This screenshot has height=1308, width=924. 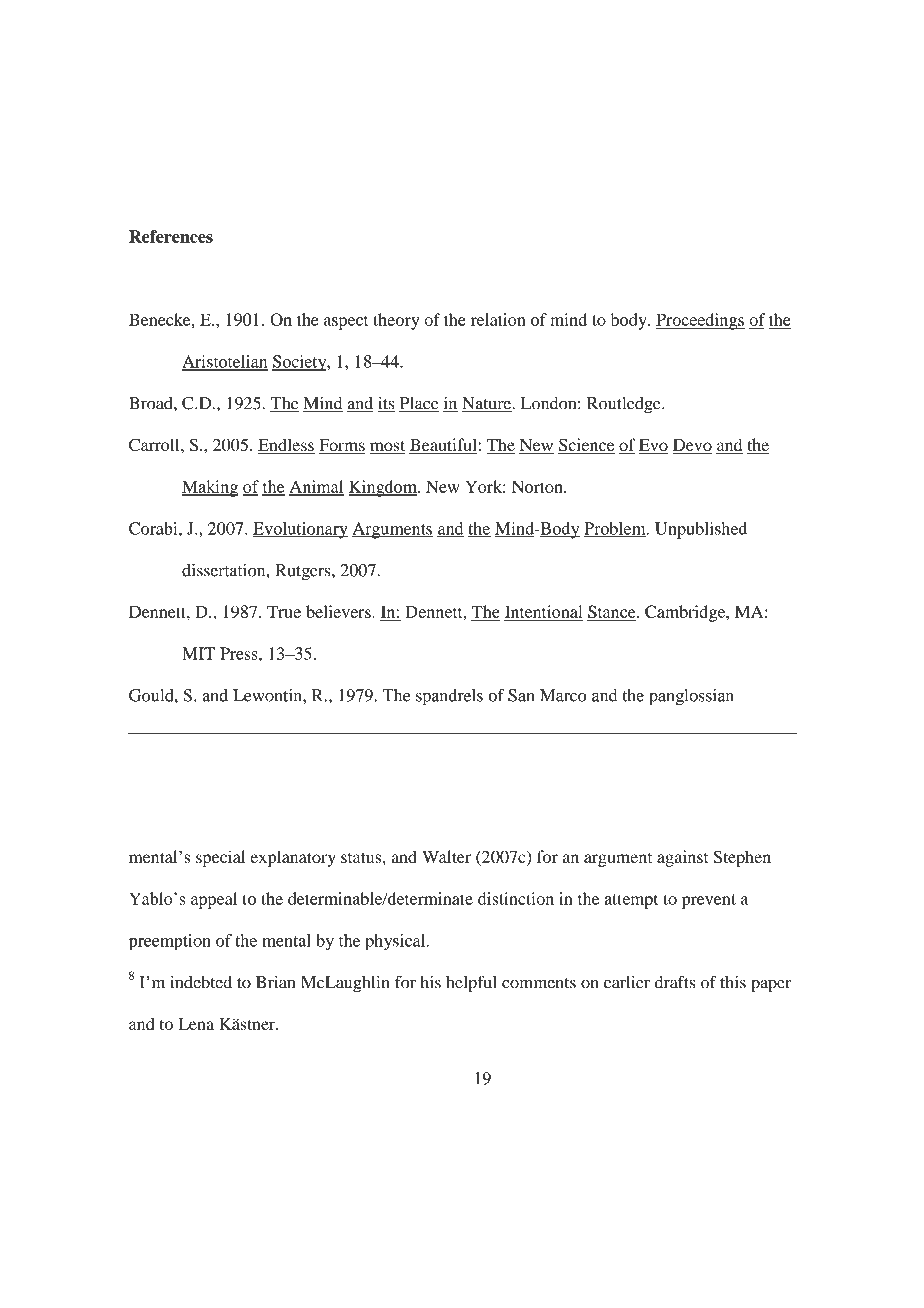 What do you see at coordinates (198, 653) in the screenshot?
I see `MIT` at bounding box center [198, 653].
